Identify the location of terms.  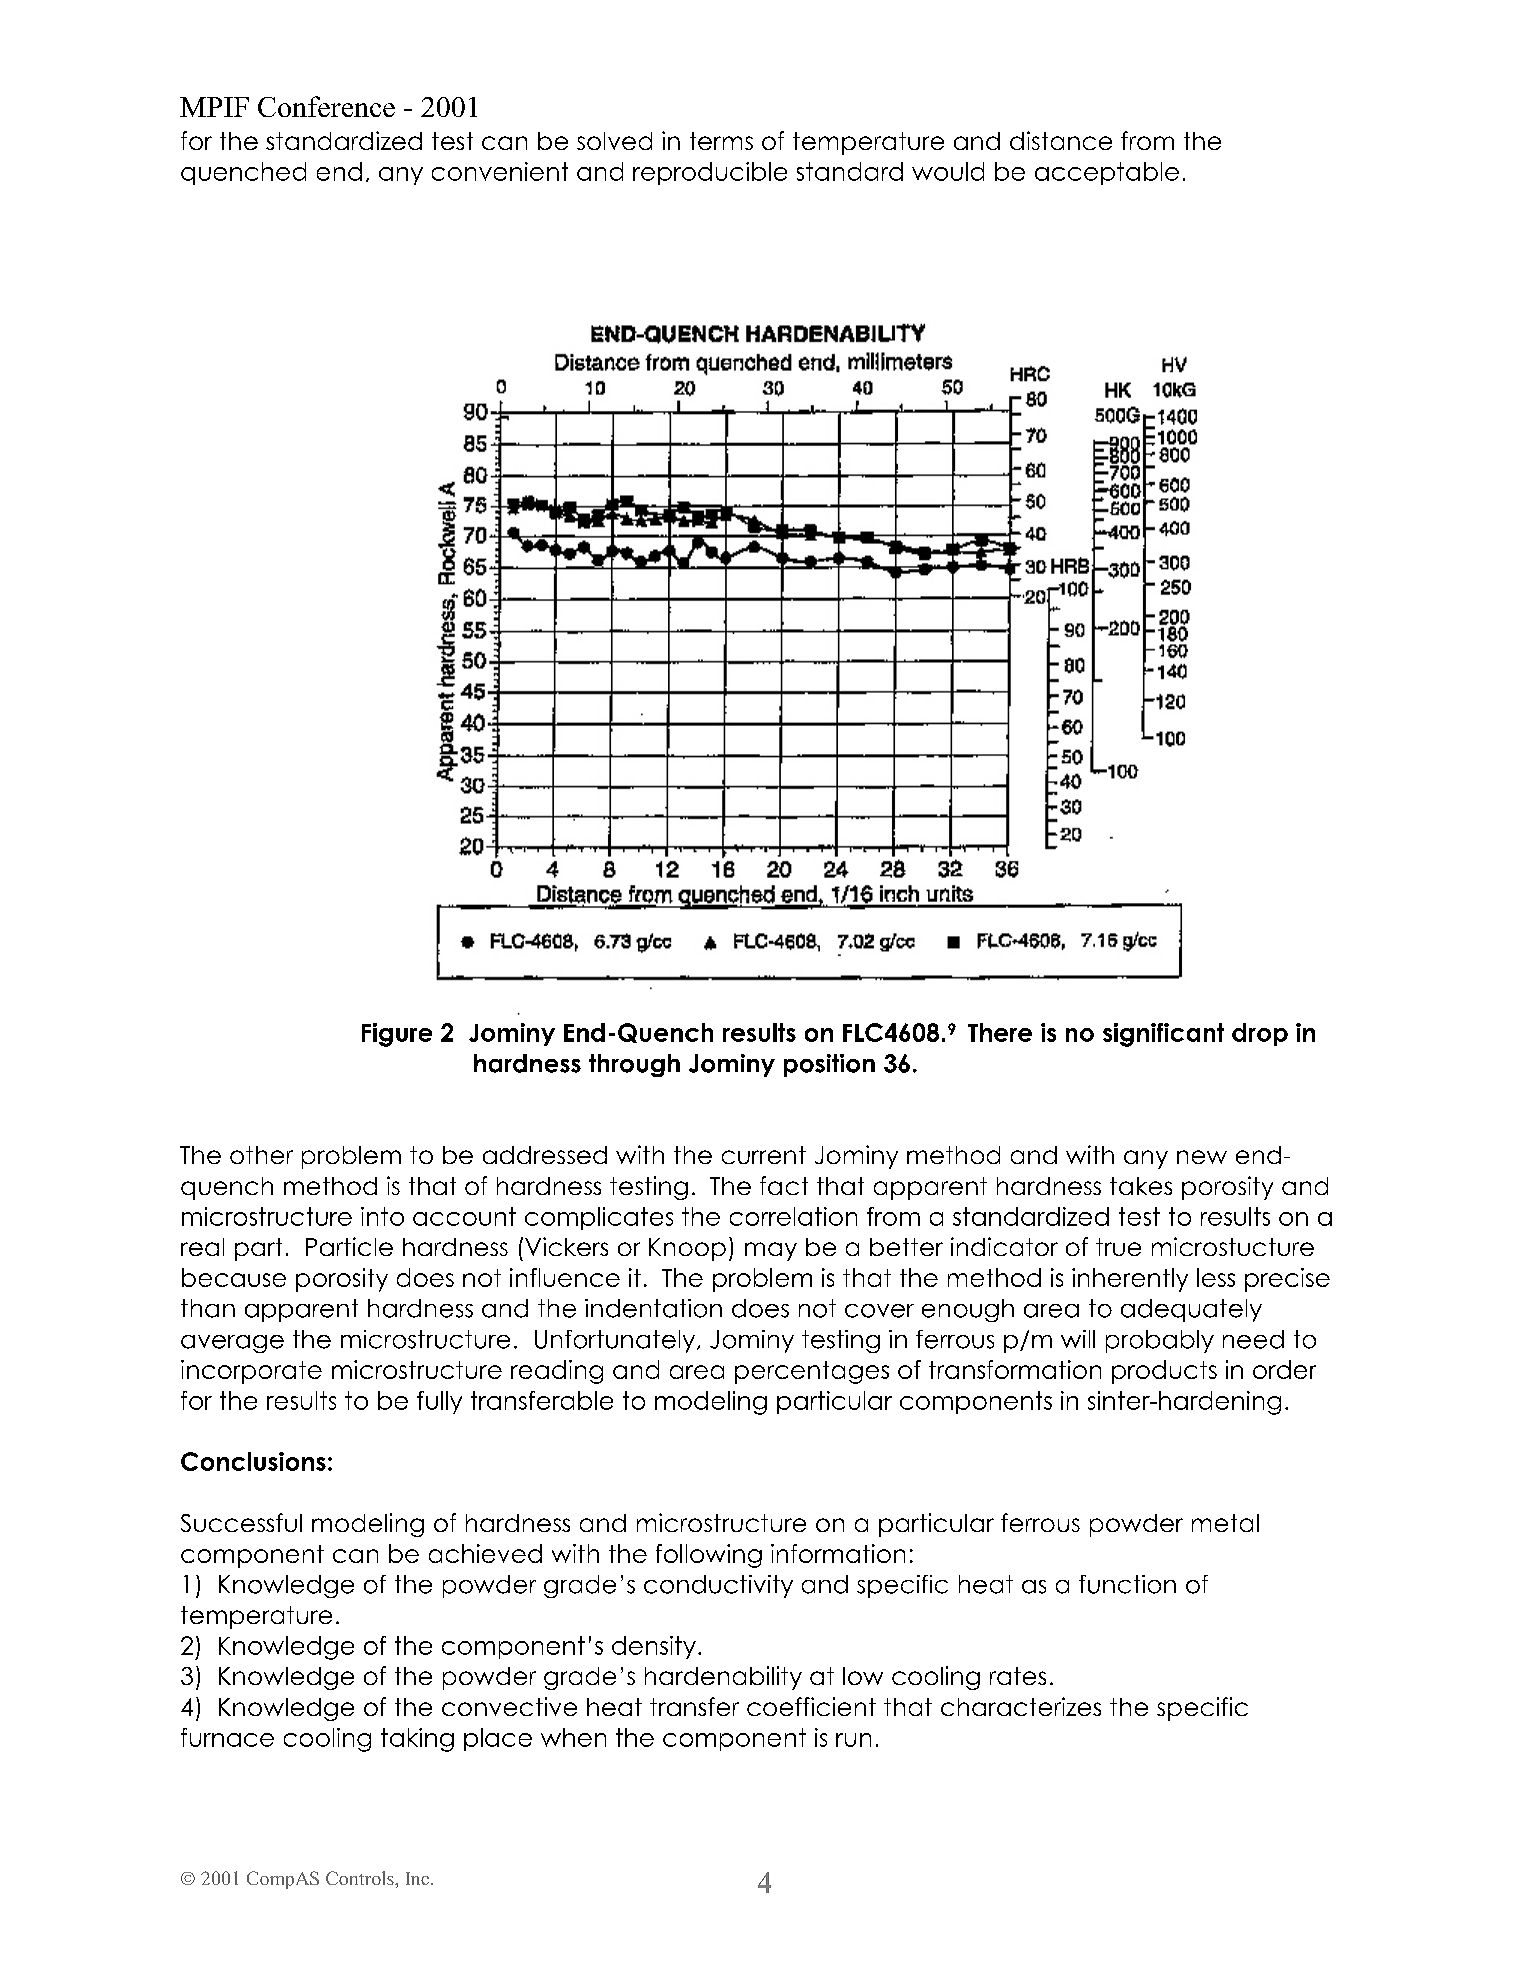
(721, 141).
